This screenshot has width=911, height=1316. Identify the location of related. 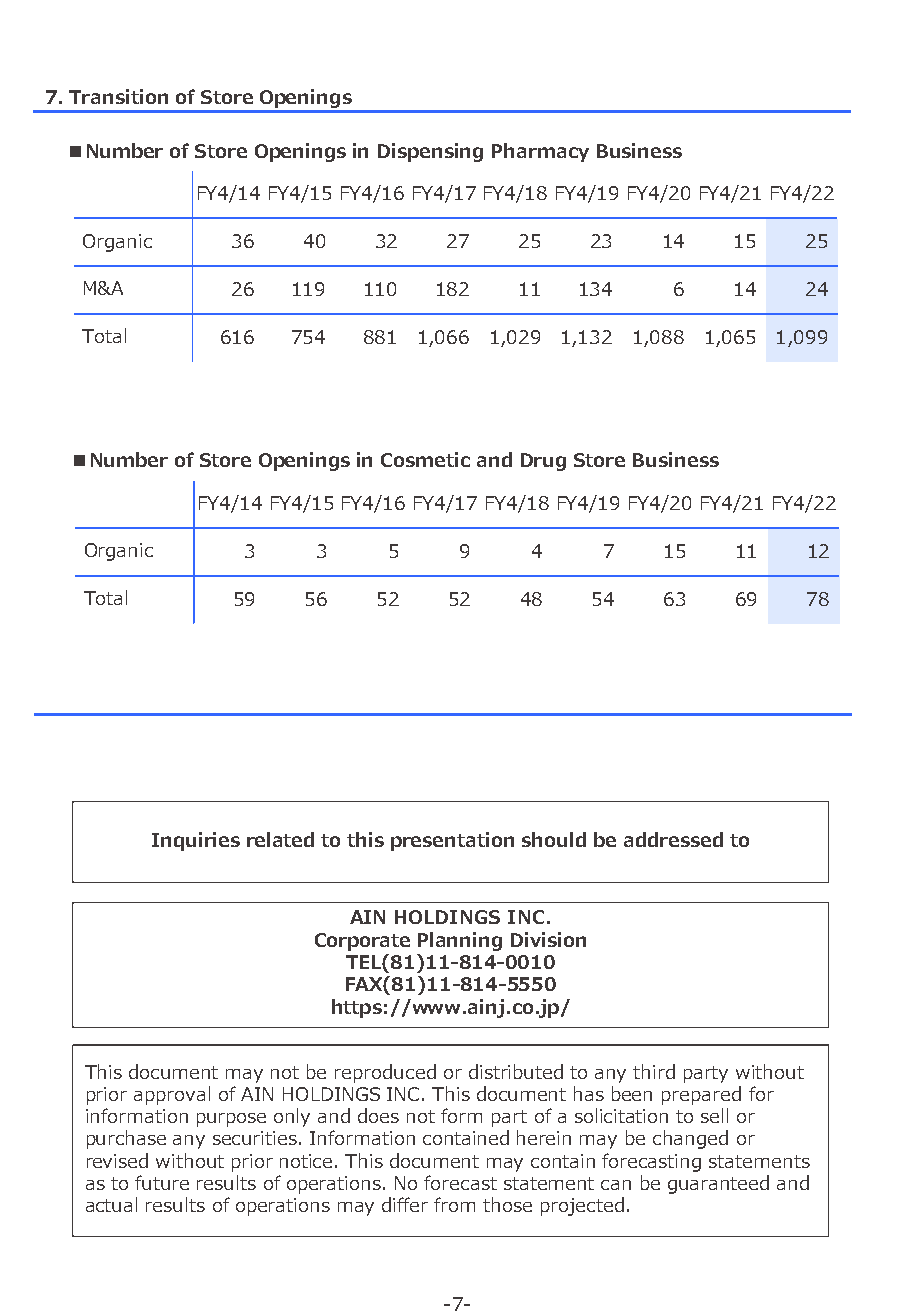
(280, 839).
